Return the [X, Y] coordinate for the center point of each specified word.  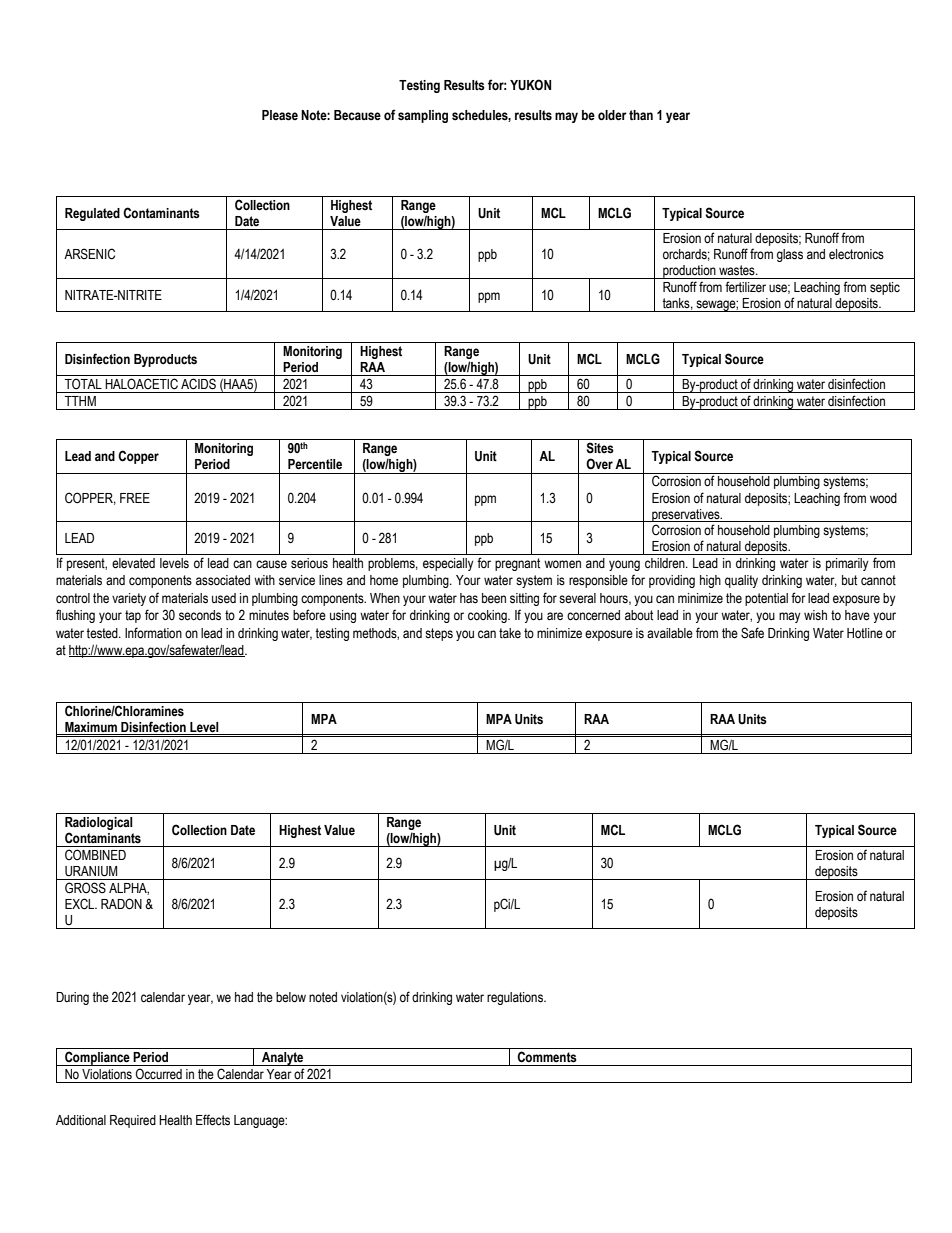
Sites [600, 448]
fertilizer [745, 286]
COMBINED [95, 854]
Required [133, 1121]
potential [766, 599]
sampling [423, 116]
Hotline [865, 633]
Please [280, 115]
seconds [200, 615]
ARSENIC [89, 254]
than [641, 115]
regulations [516, 998]
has [469, 598]
